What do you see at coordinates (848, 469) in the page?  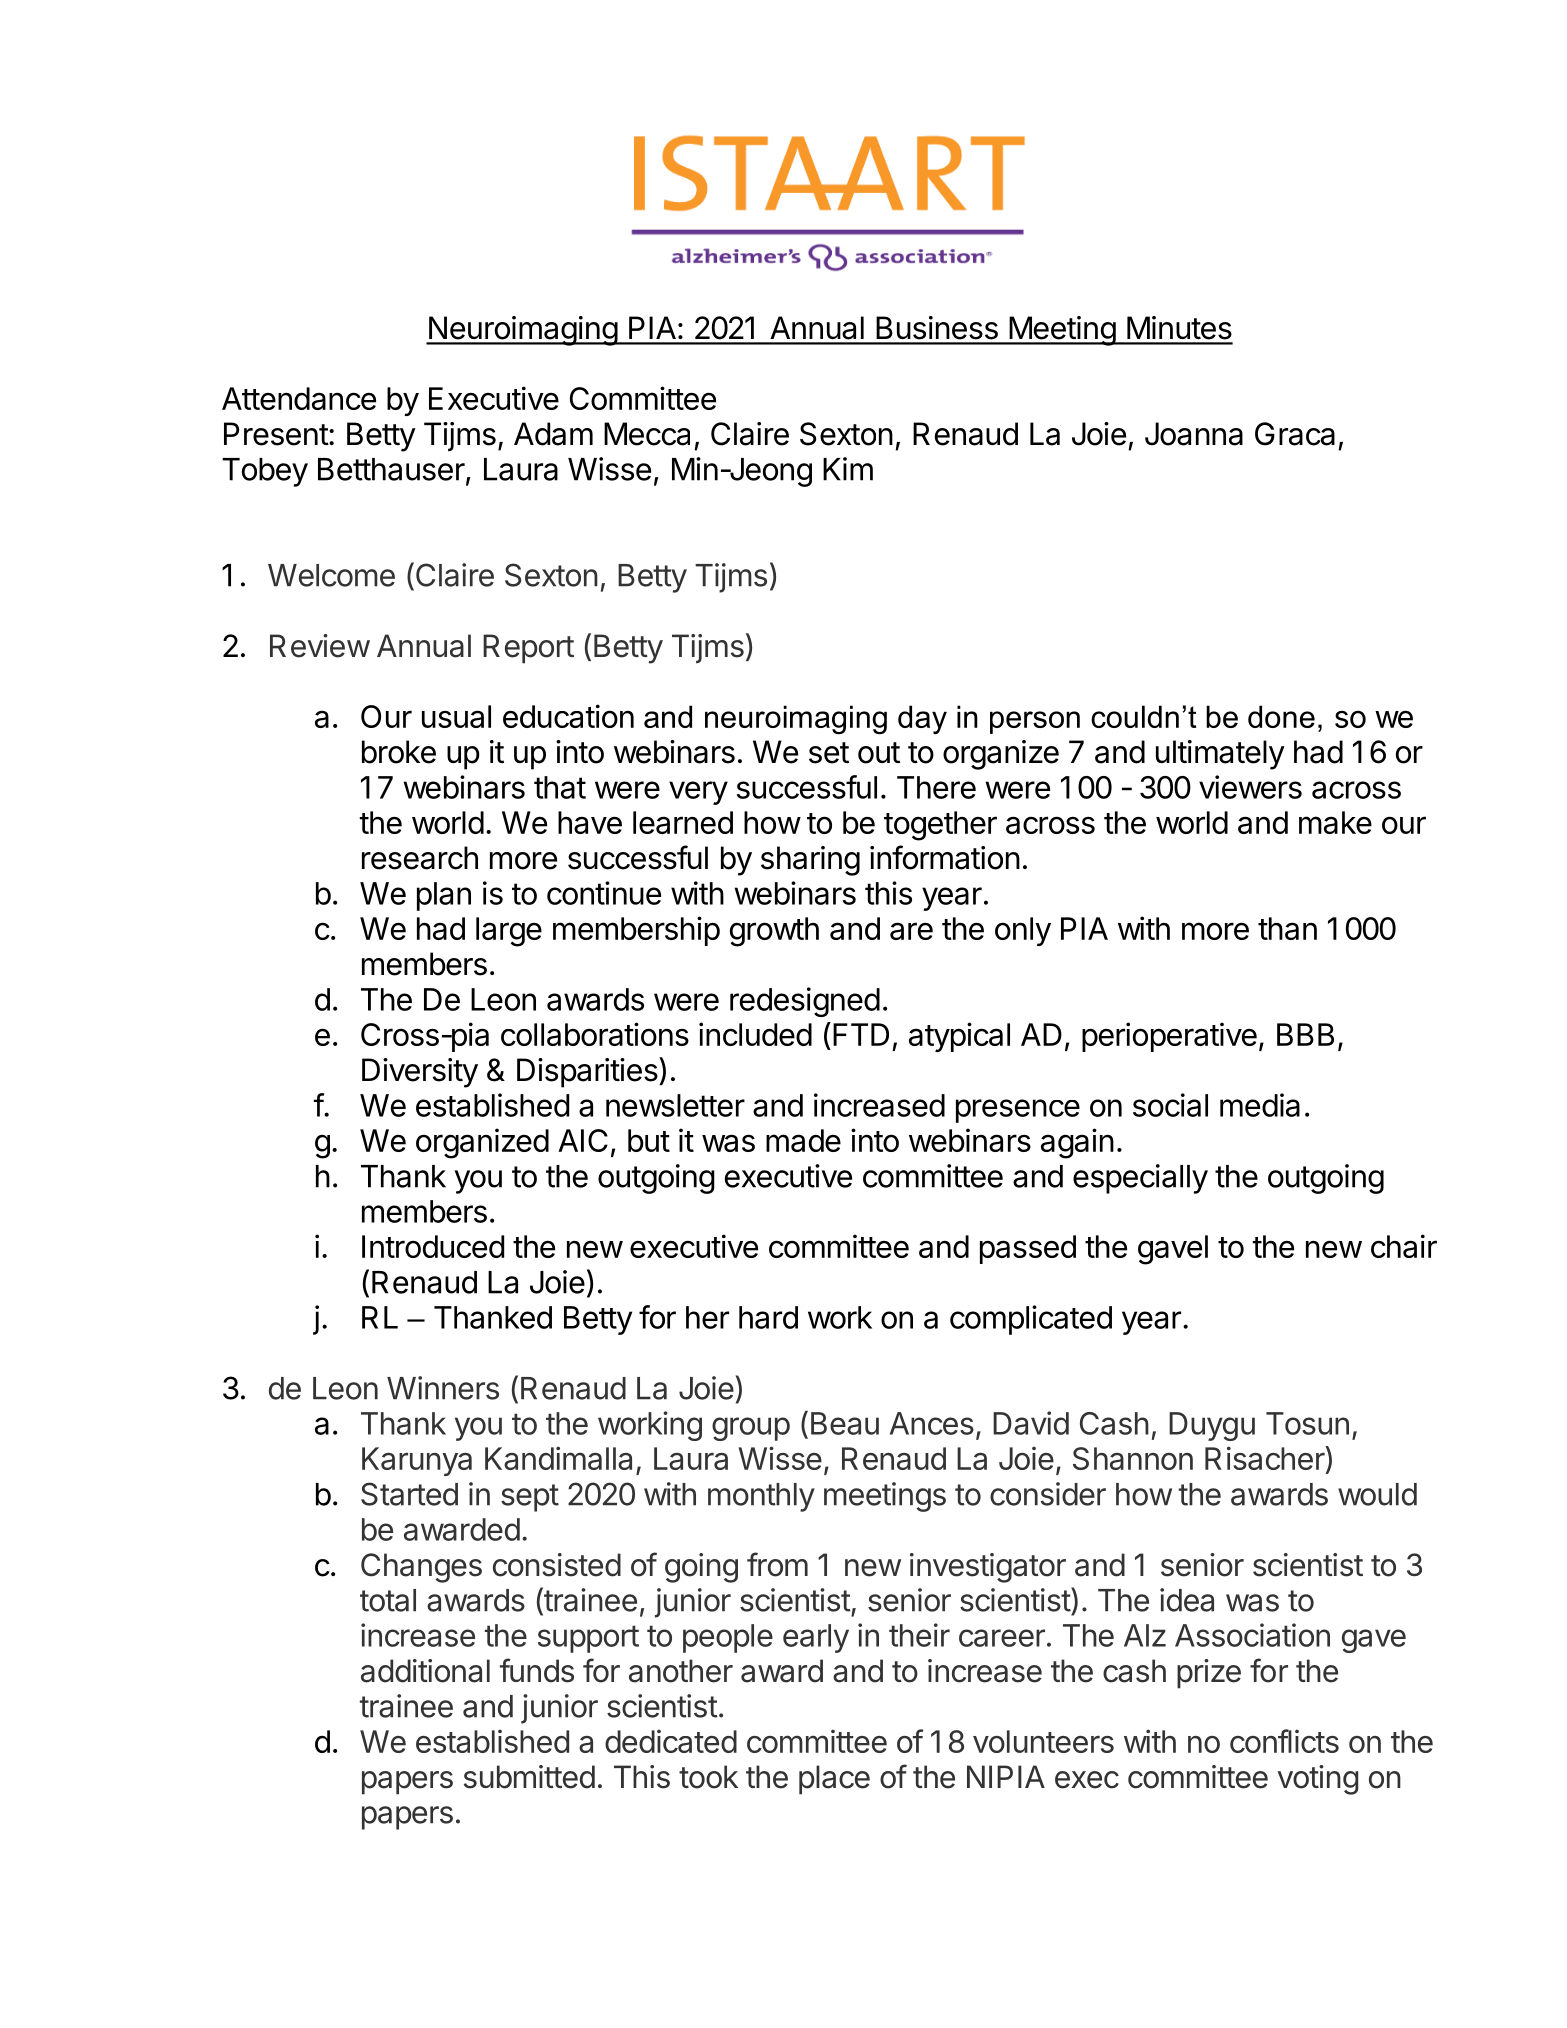 I see `Kim` at bounding box center [848, 469].
